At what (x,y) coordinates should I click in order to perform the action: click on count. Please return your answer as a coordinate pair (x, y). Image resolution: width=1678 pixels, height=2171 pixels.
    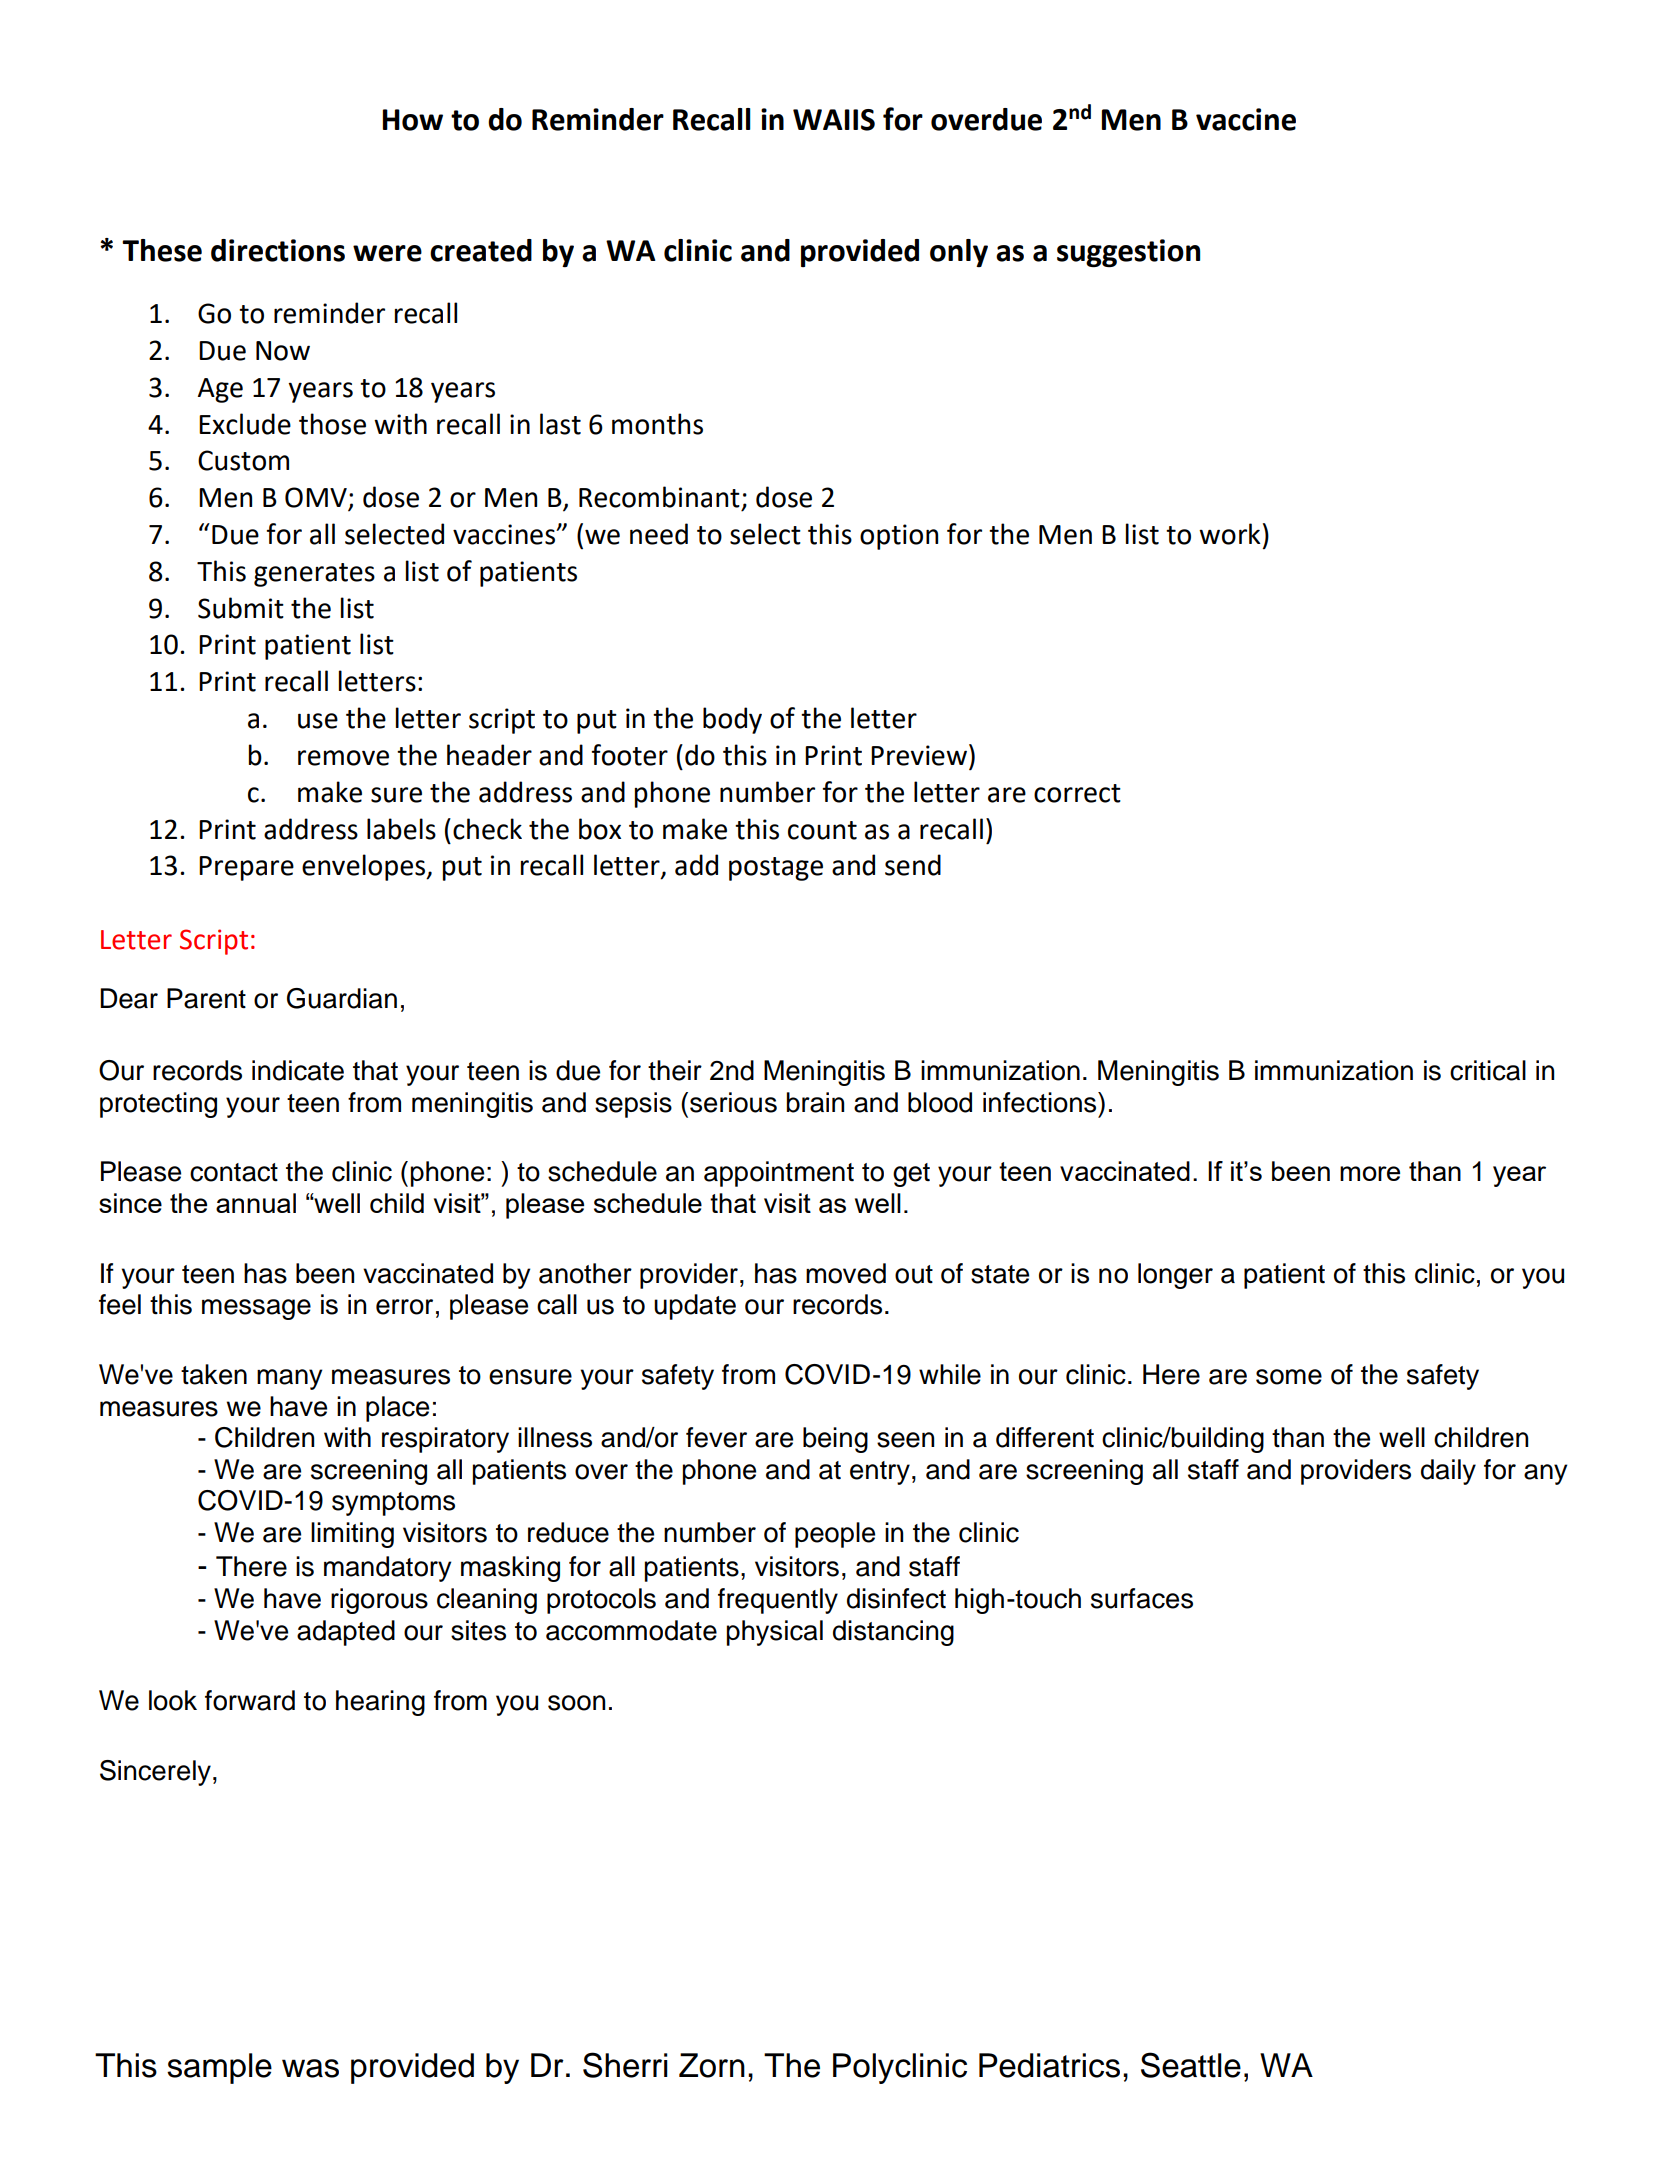
    Looking at the image, I should click on (822, 830).
